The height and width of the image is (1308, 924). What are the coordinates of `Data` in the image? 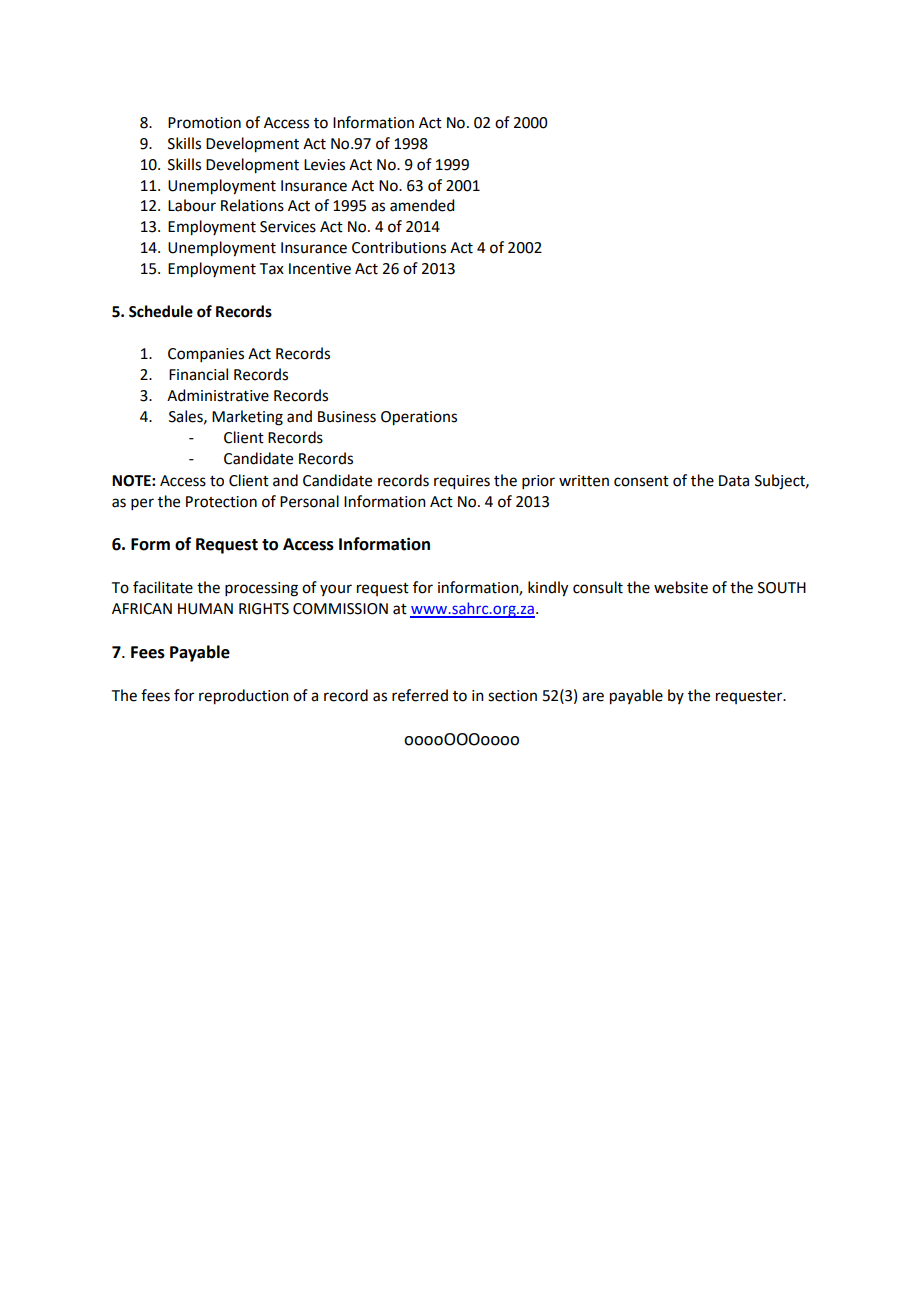 It's located at (734, 481).
